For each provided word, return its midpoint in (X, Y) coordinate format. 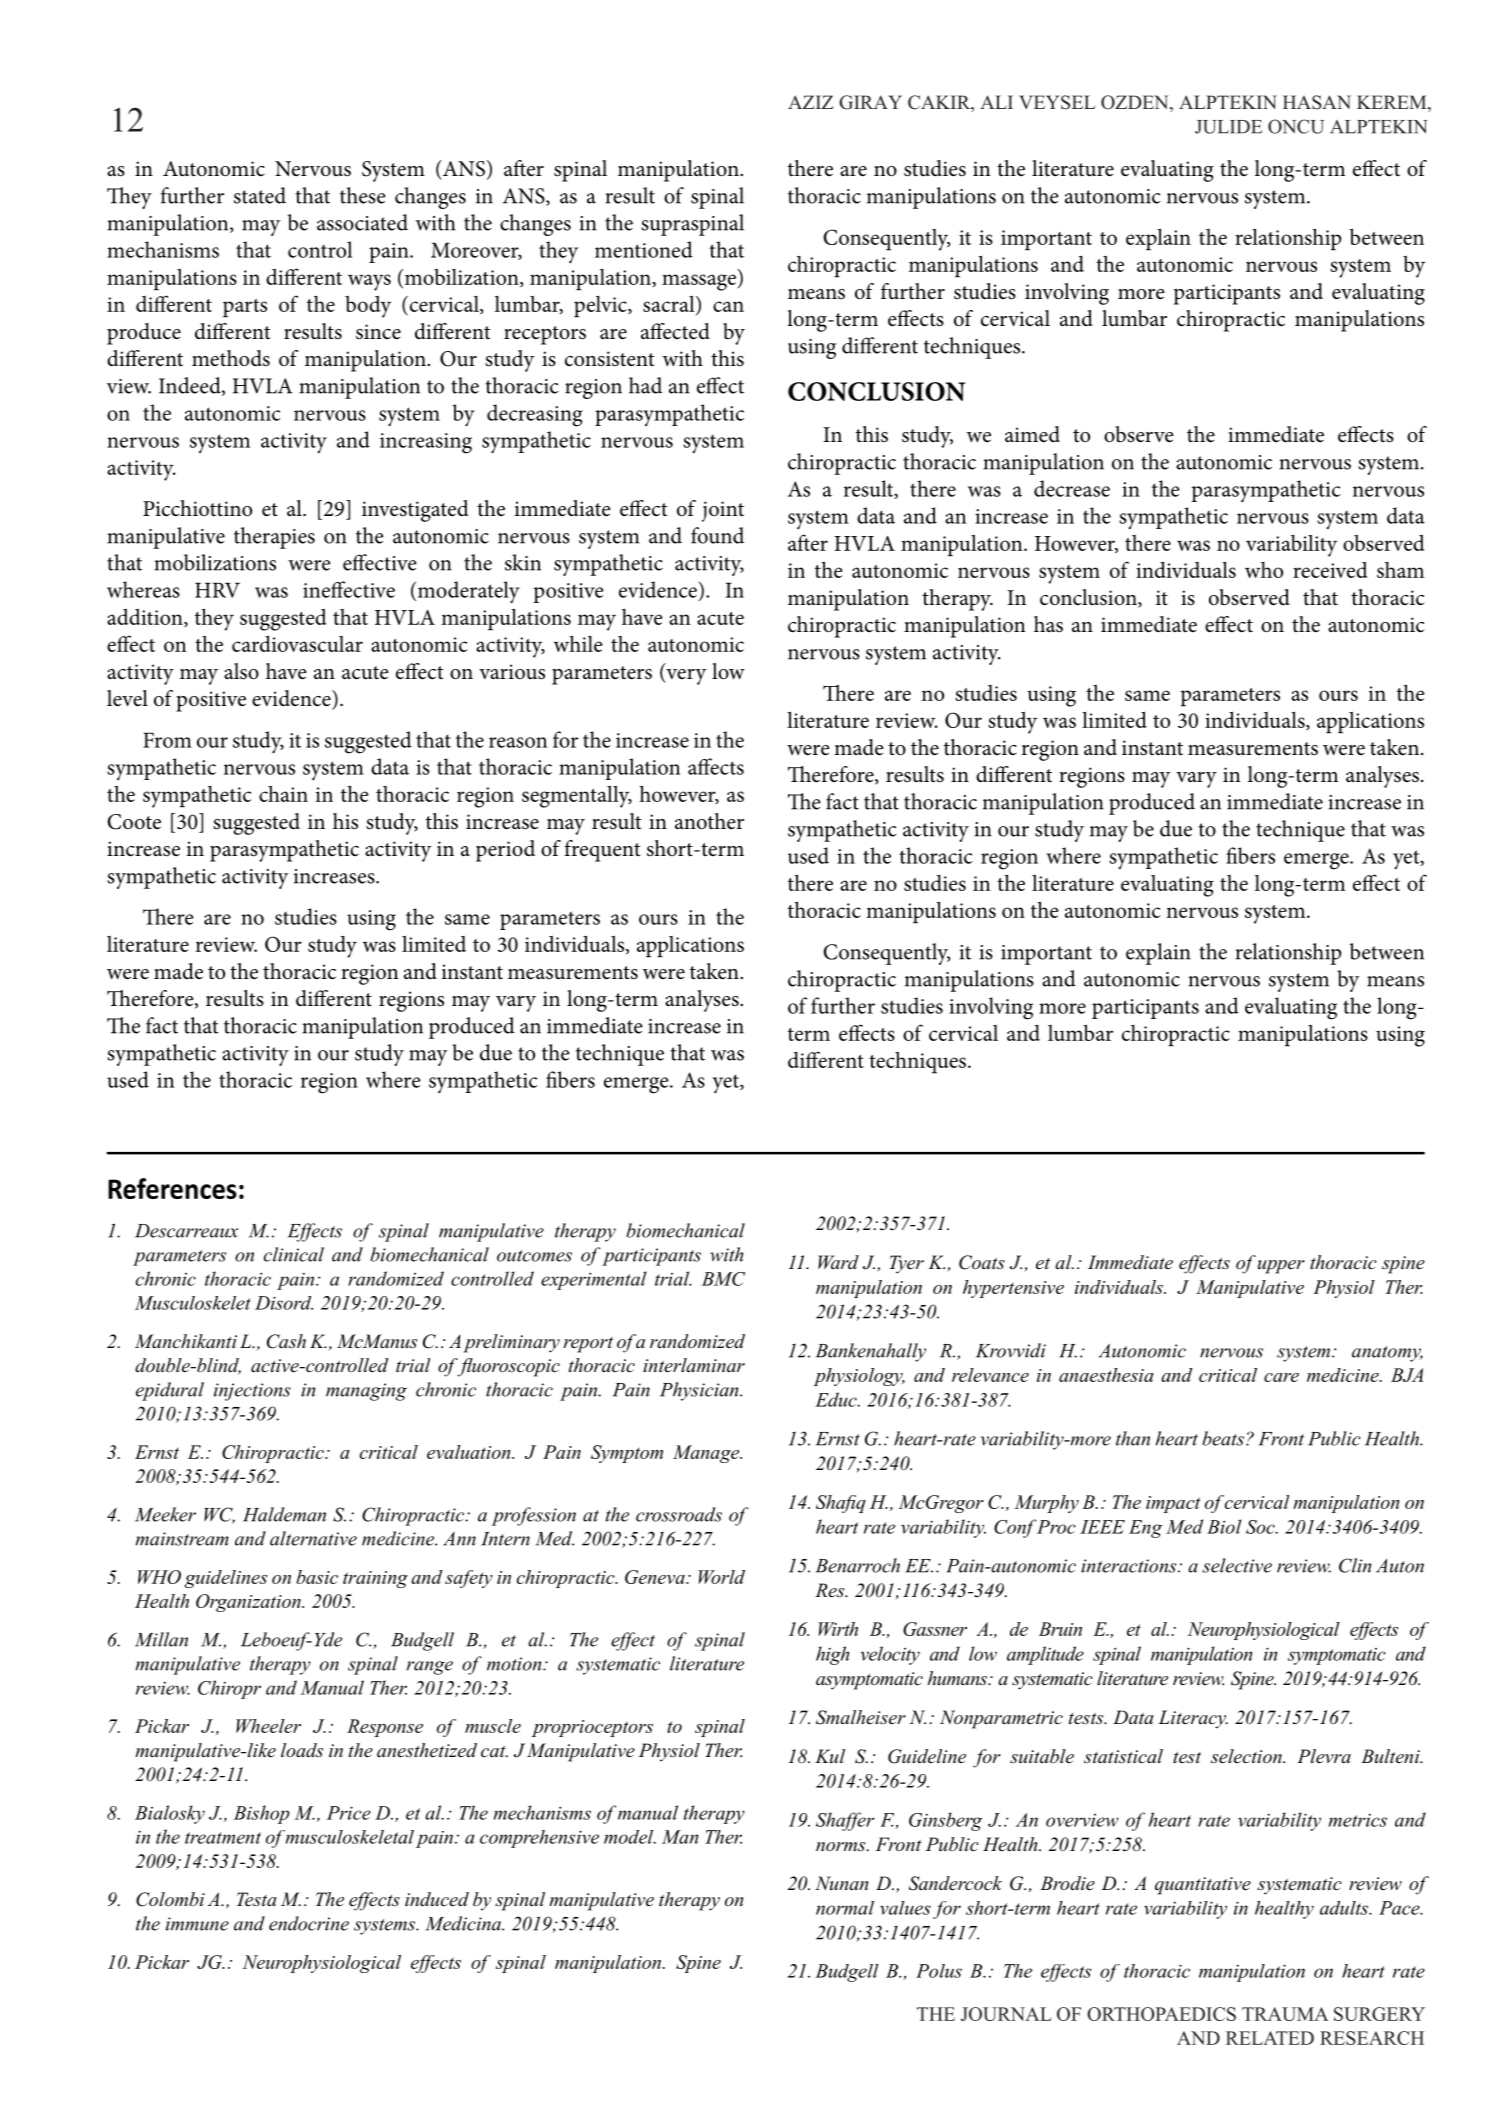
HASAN (1317, 102)
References (172, 1188)
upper (1281, 1267)
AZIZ (810, 102)
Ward (838, 1262)
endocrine (309, 1923)
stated (260, 195)
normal (845, 1908)
